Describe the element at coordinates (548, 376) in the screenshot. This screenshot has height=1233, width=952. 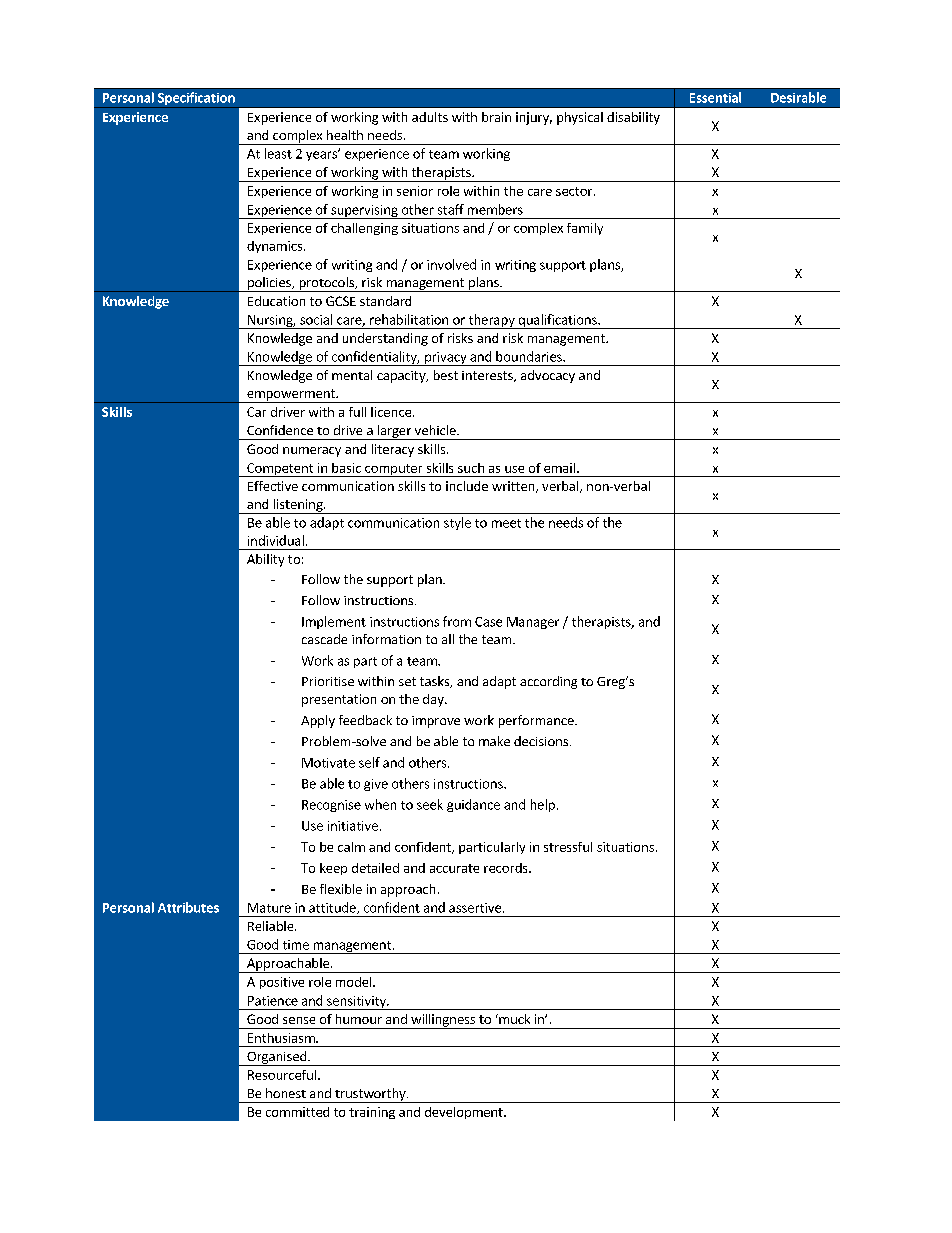
I see `advocacy` at that location.
